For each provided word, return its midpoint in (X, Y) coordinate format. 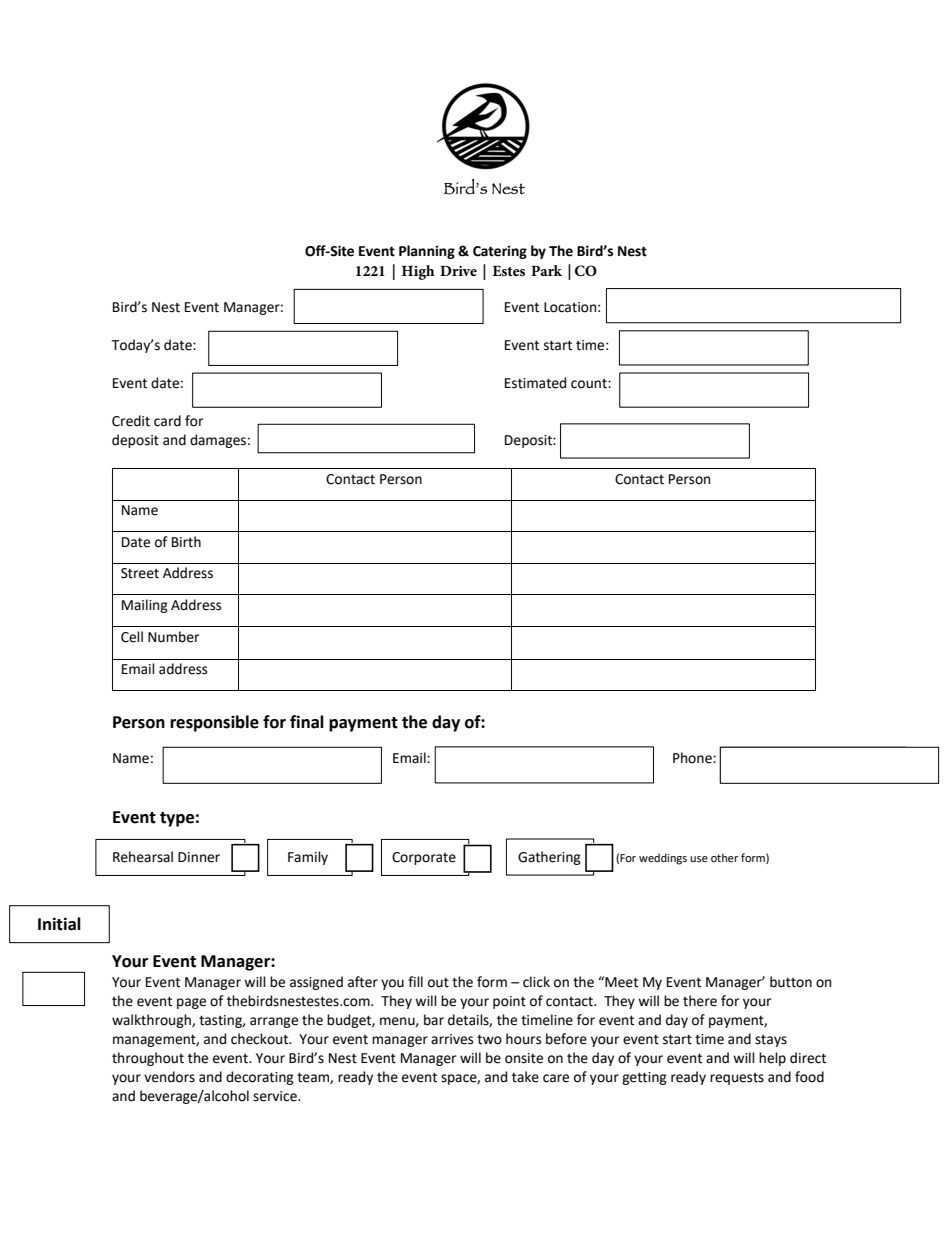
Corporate (424, 858)
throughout (148, 1059)
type (177, 819)
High (418, 272)
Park (546, 270)
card (167, 421)
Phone (693, 758)
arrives (452, 1039)
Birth (186, 542)
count (590, 384)
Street (140, 573)
